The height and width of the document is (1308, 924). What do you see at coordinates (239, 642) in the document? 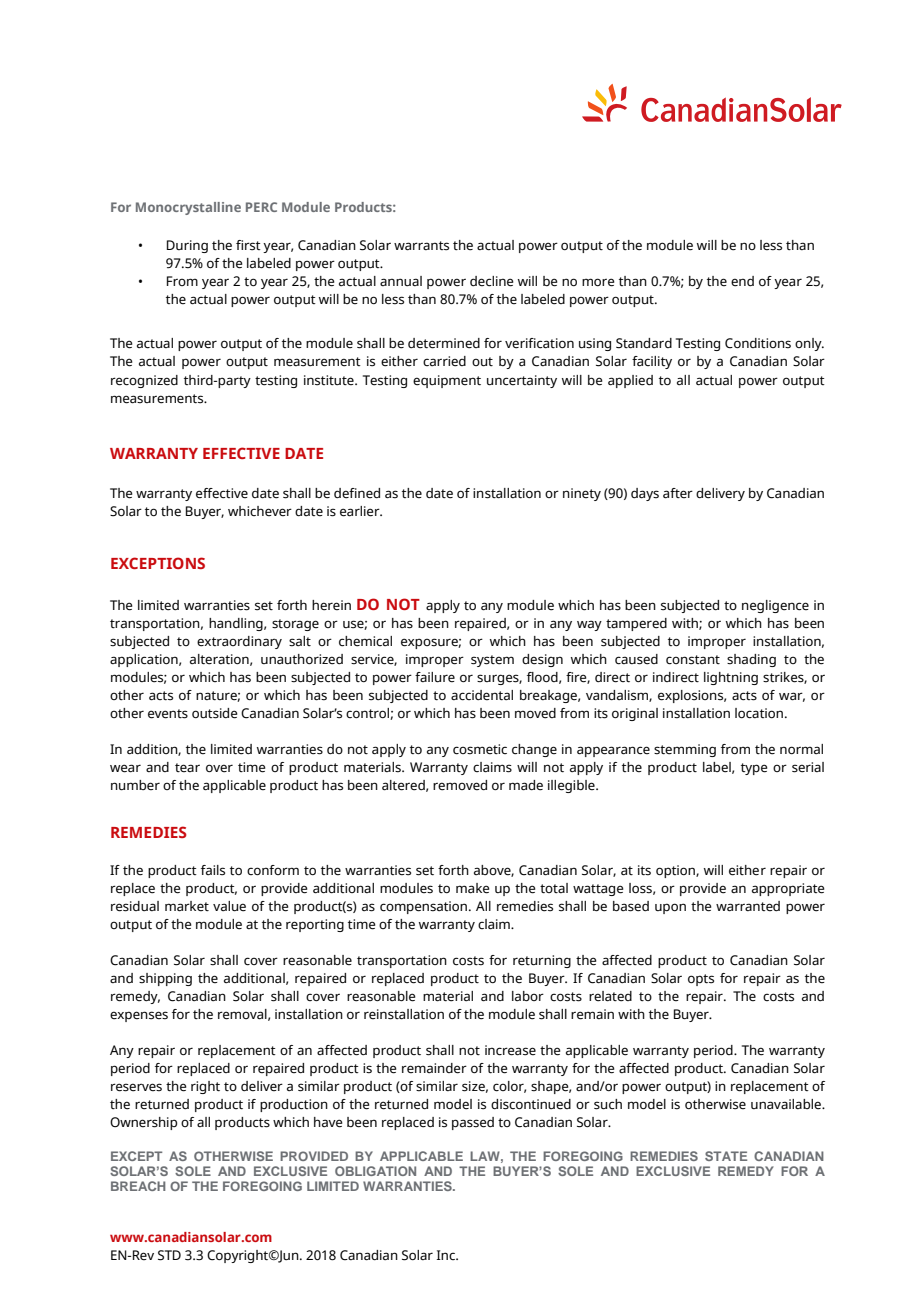
I see `extraordinary` at bounding box center [239, 642].
